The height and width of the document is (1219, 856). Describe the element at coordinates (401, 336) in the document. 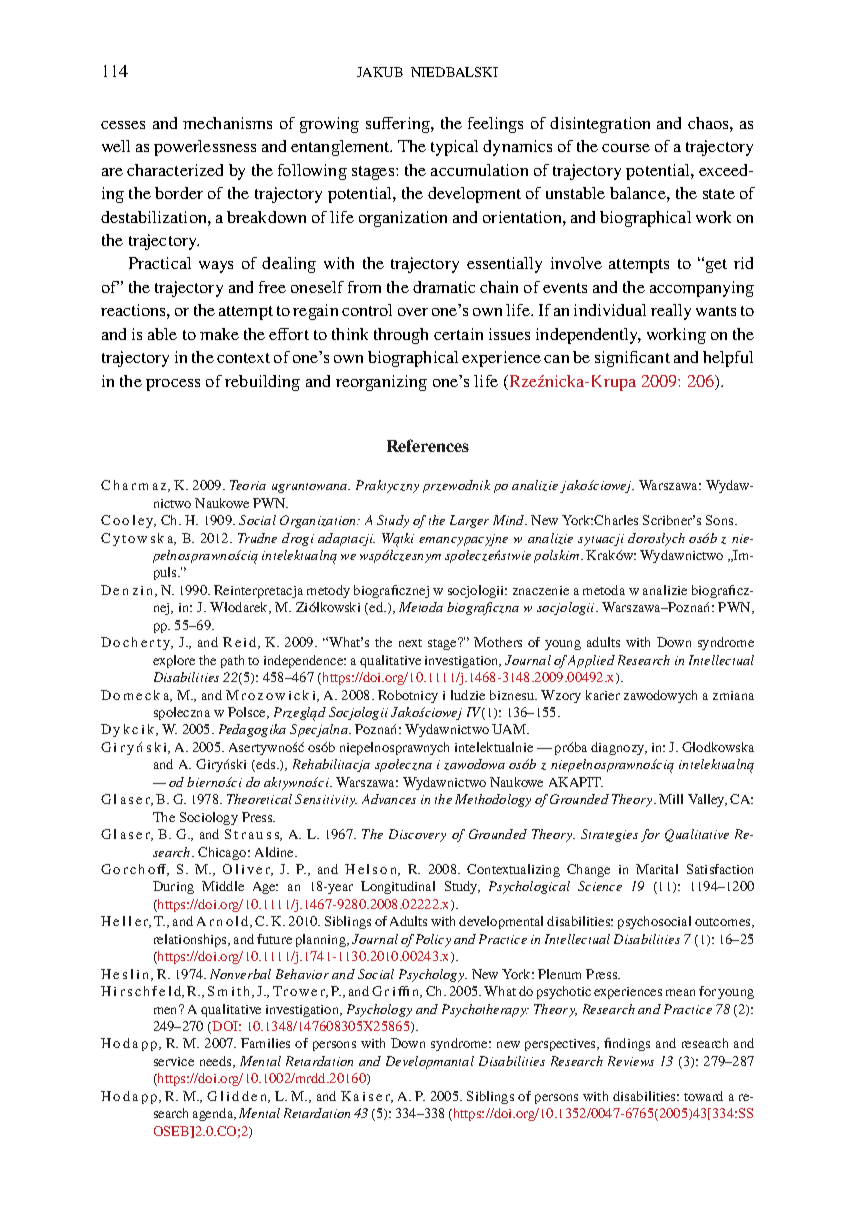

I see `through` at that location.
